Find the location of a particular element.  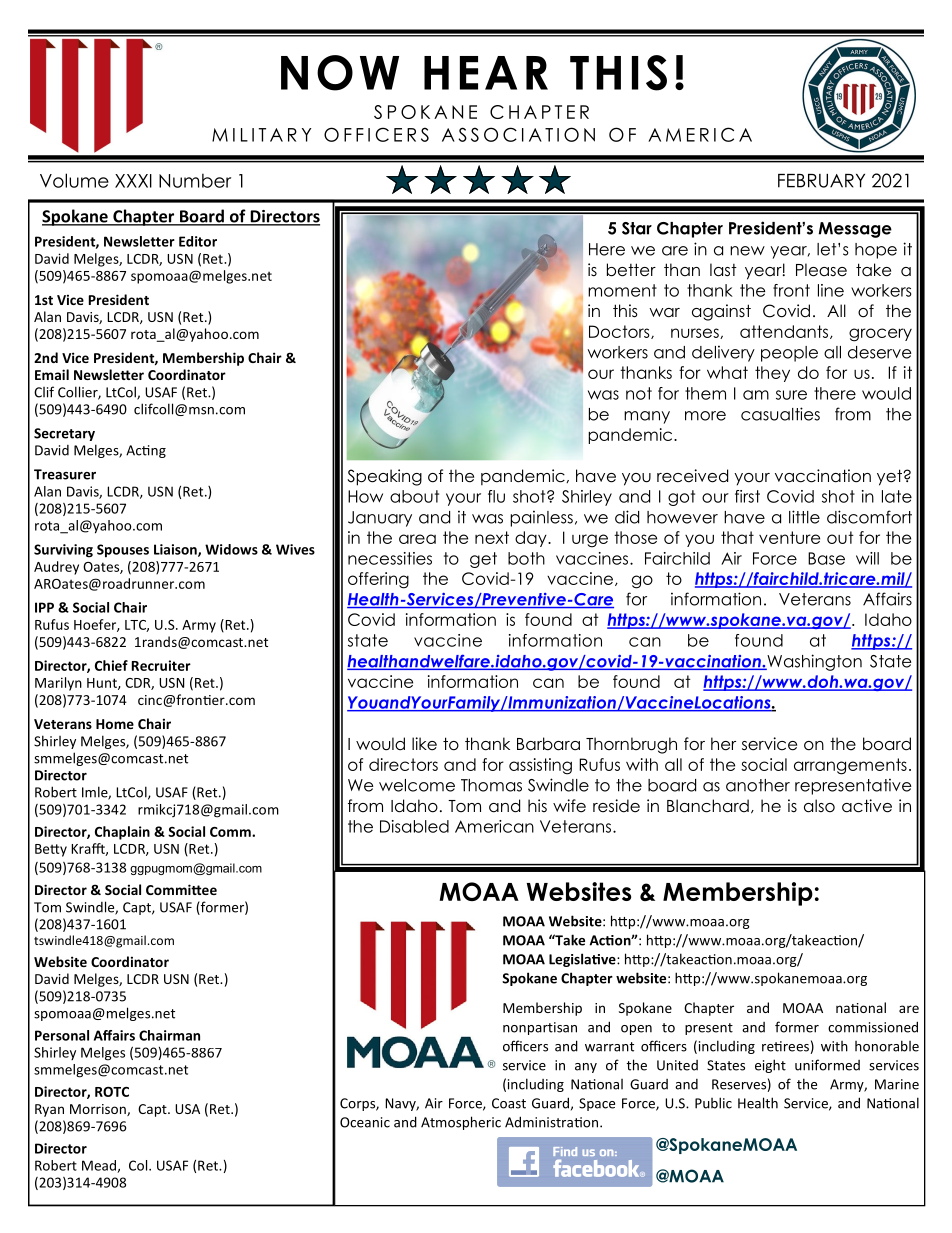

Secretary is located at coordinates (64, 434).
